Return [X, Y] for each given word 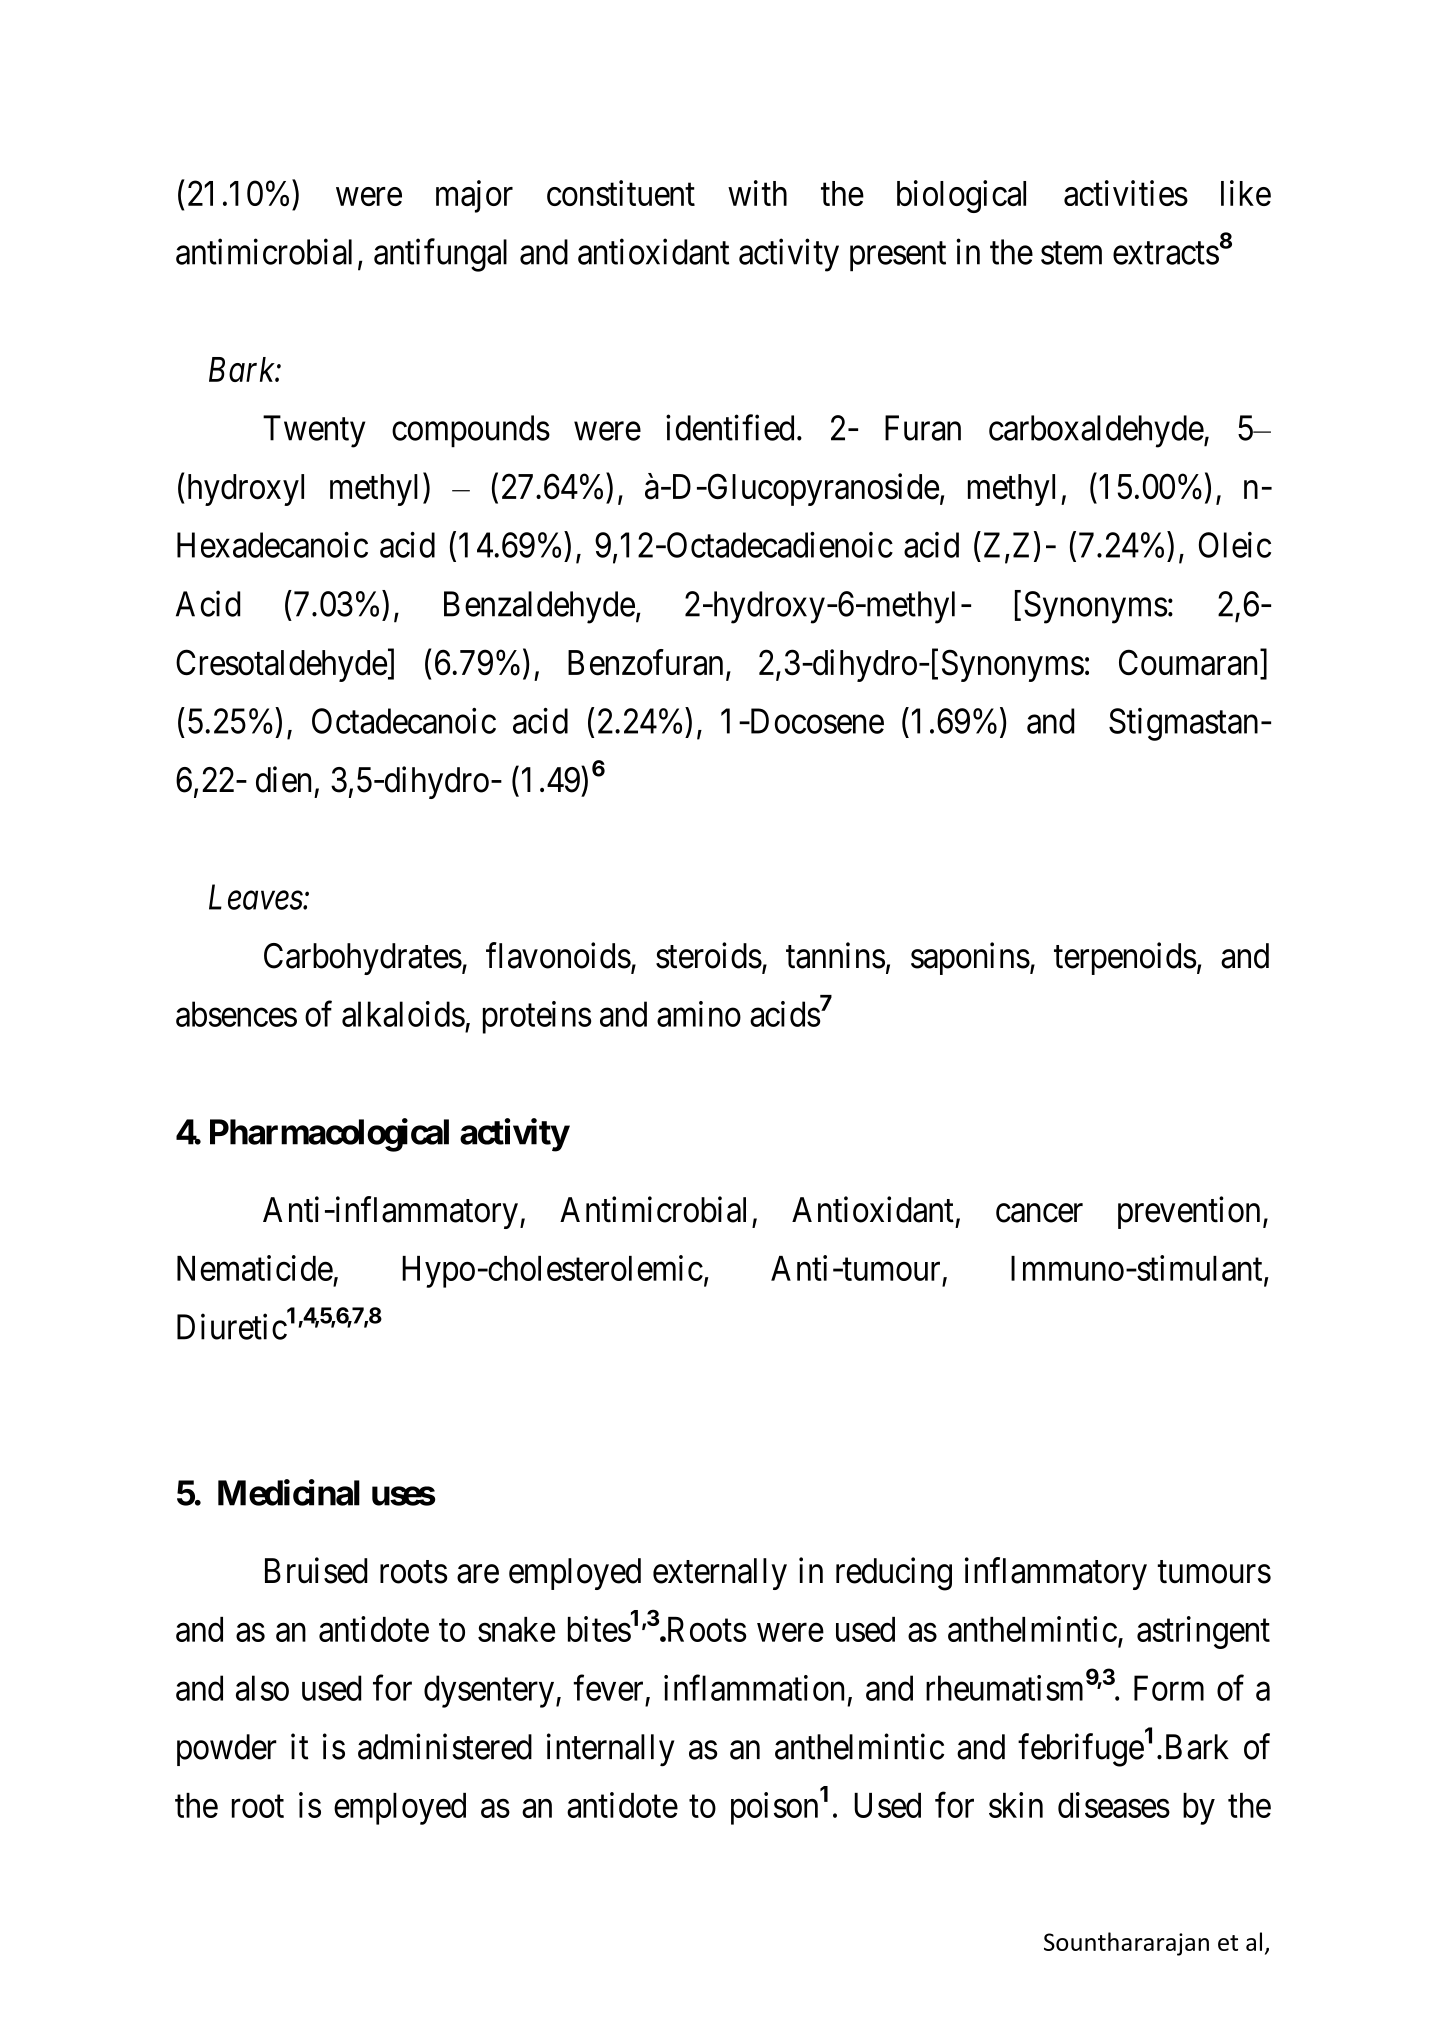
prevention [1189, 1212]
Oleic [1235, 545]
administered [445, 1746]
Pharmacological [329, 1135]
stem [1071, 253]
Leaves [256, 897]
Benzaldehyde [539, 607]
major [474, 196]
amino [699, 1014]
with [757, 193]
